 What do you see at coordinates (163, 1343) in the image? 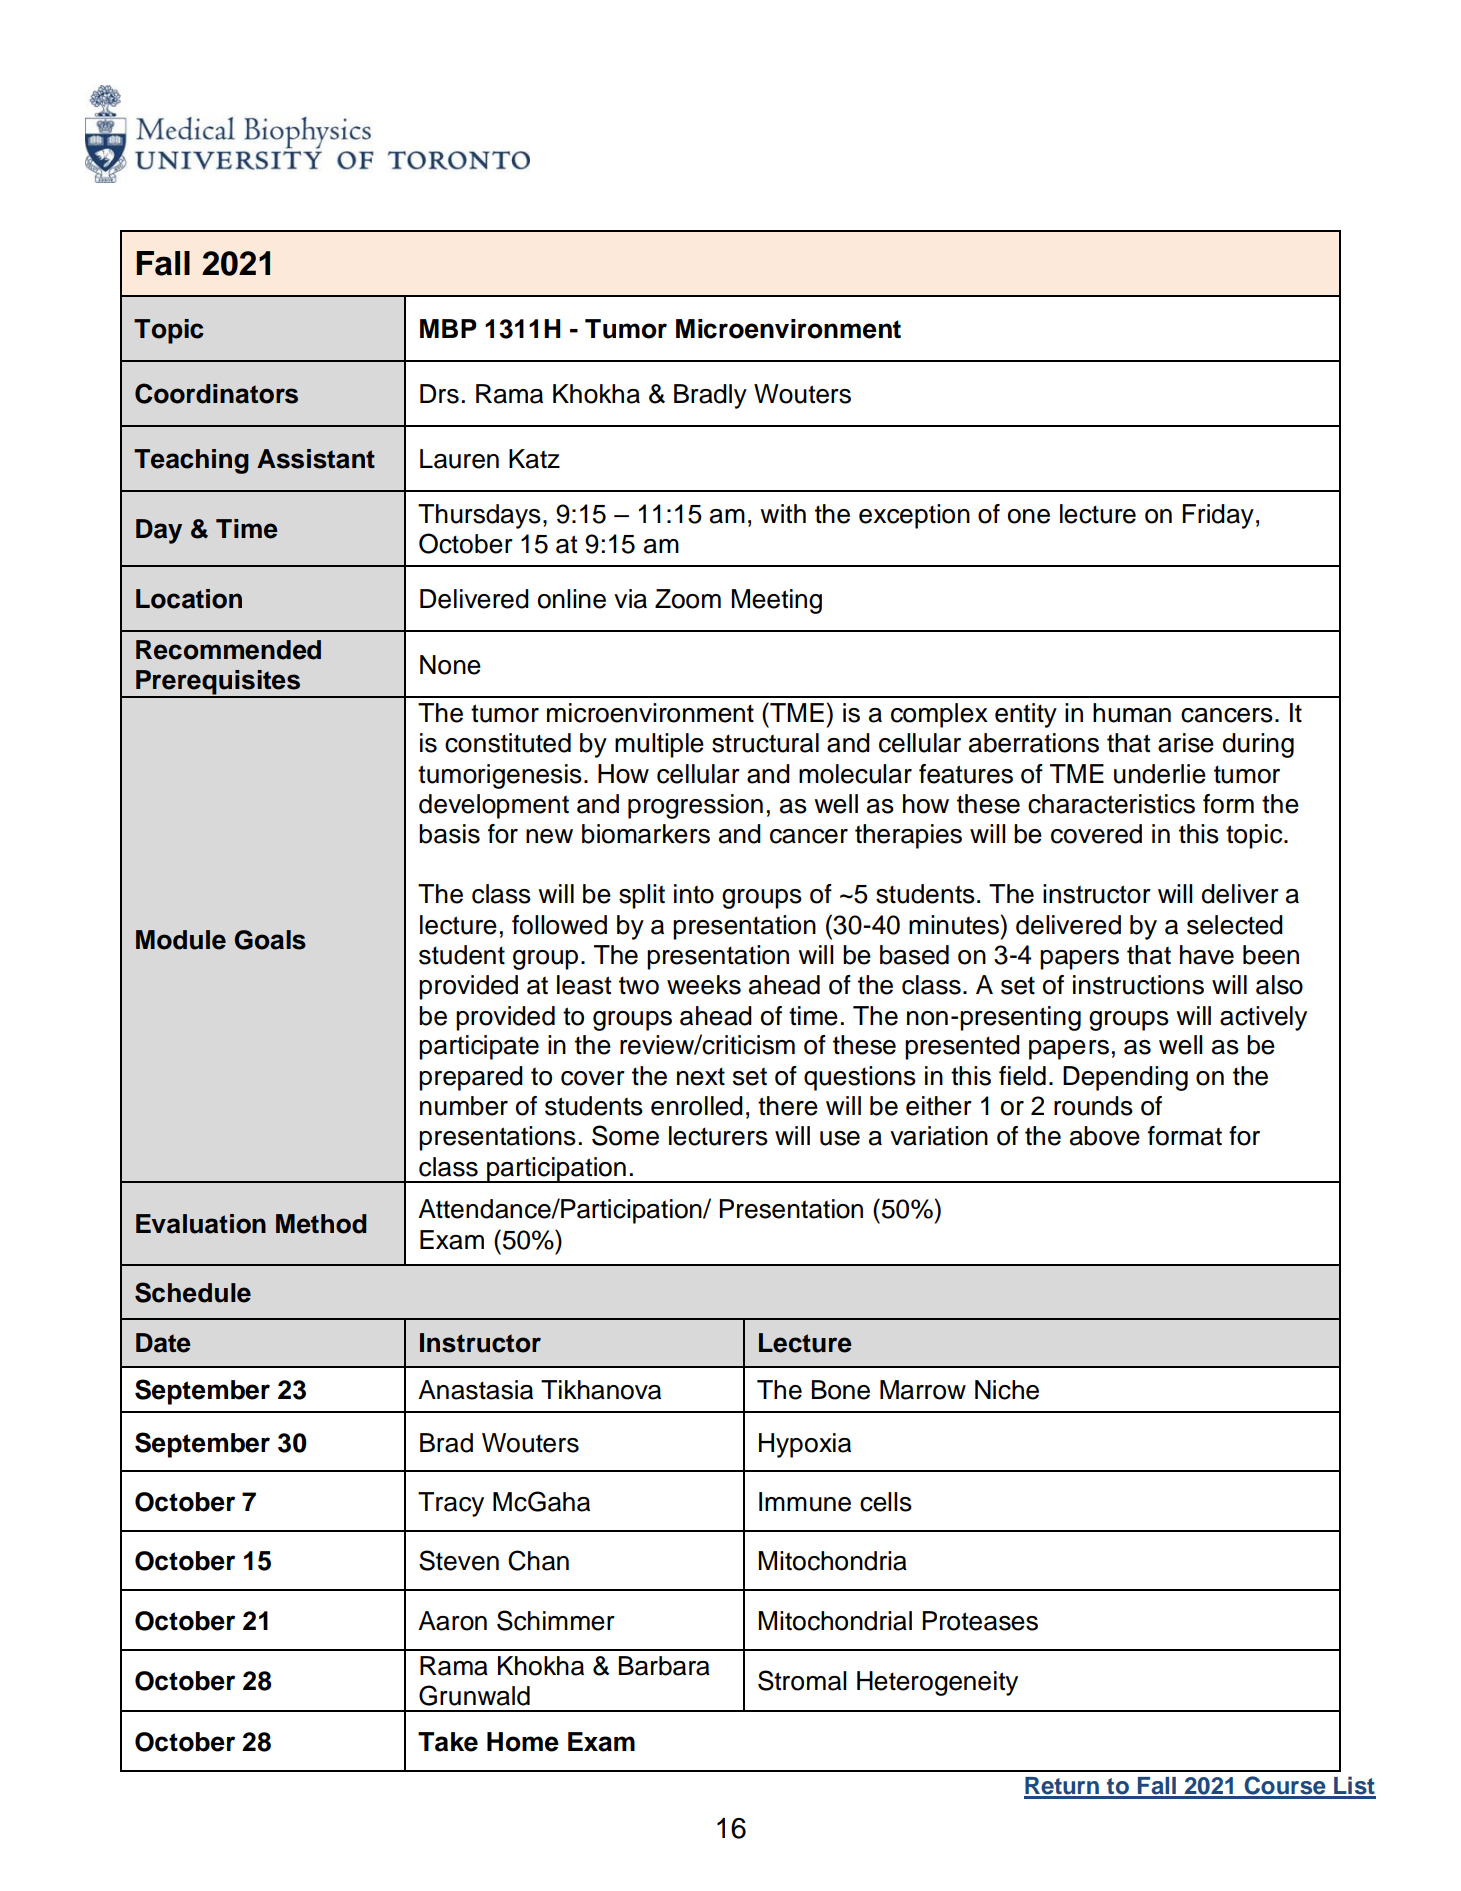
I see `Date` at bounding box center [163, 1343].
